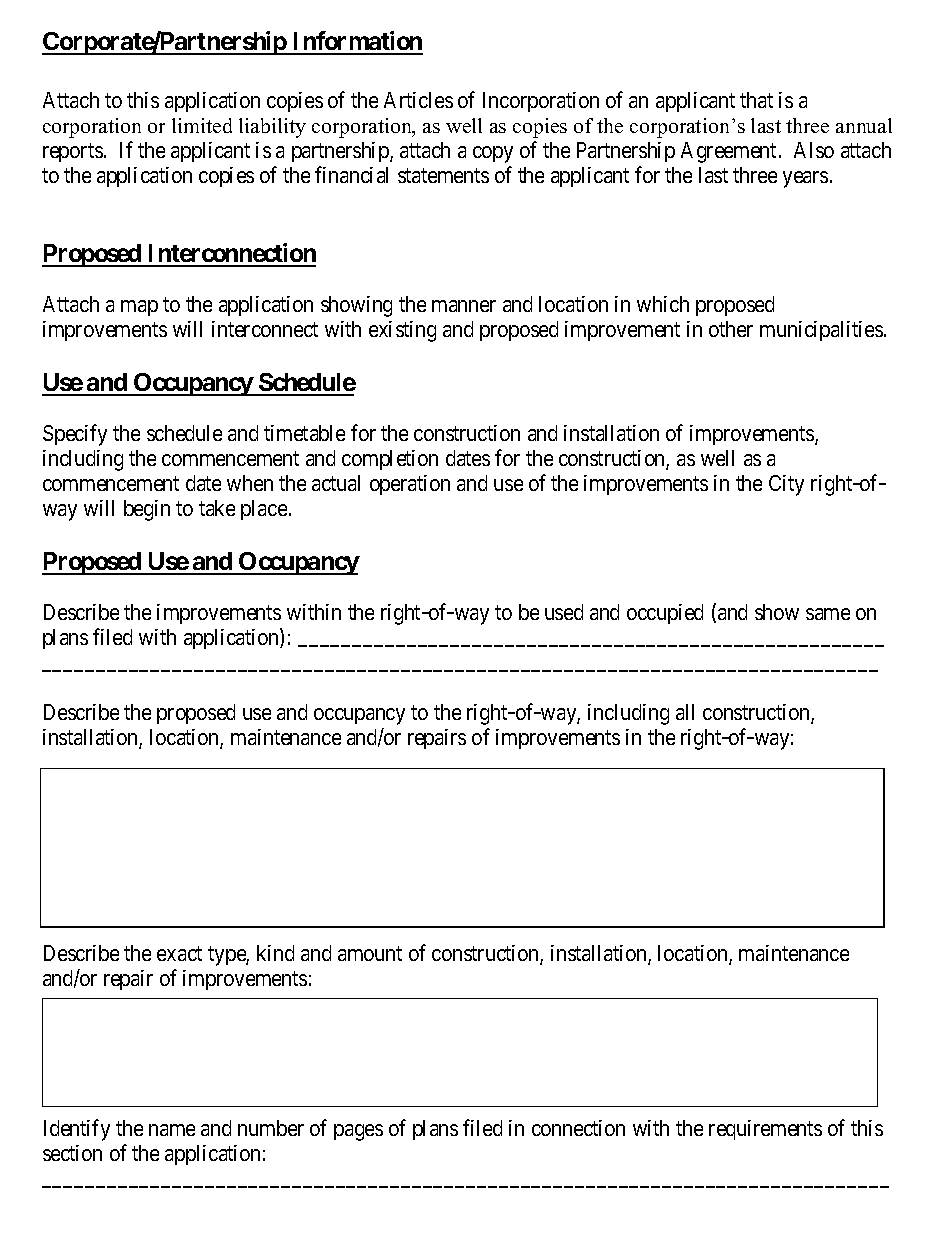  I want to click on that, so click(756, 100).
